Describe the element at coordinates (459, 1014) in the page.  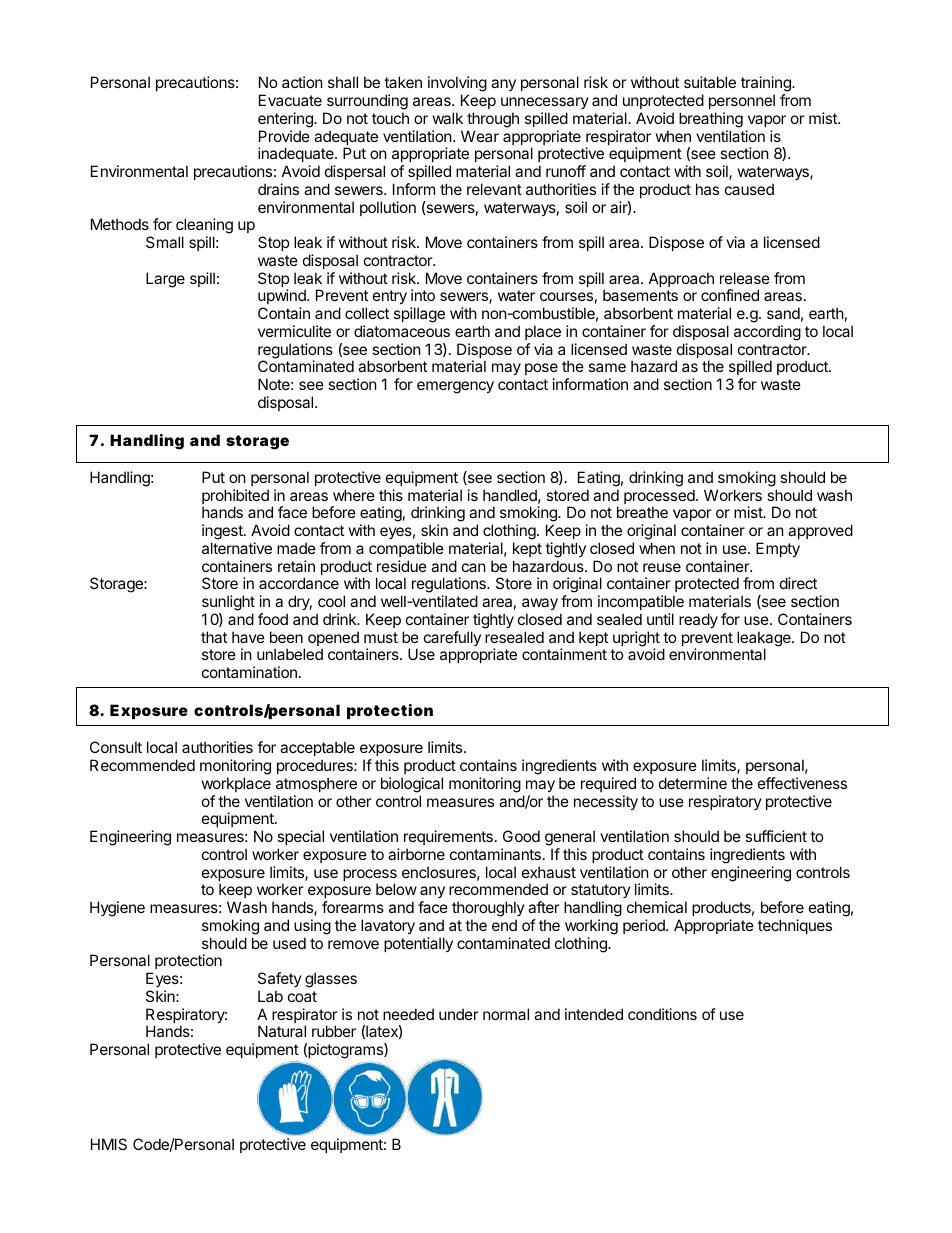
I see `under` at that location.
